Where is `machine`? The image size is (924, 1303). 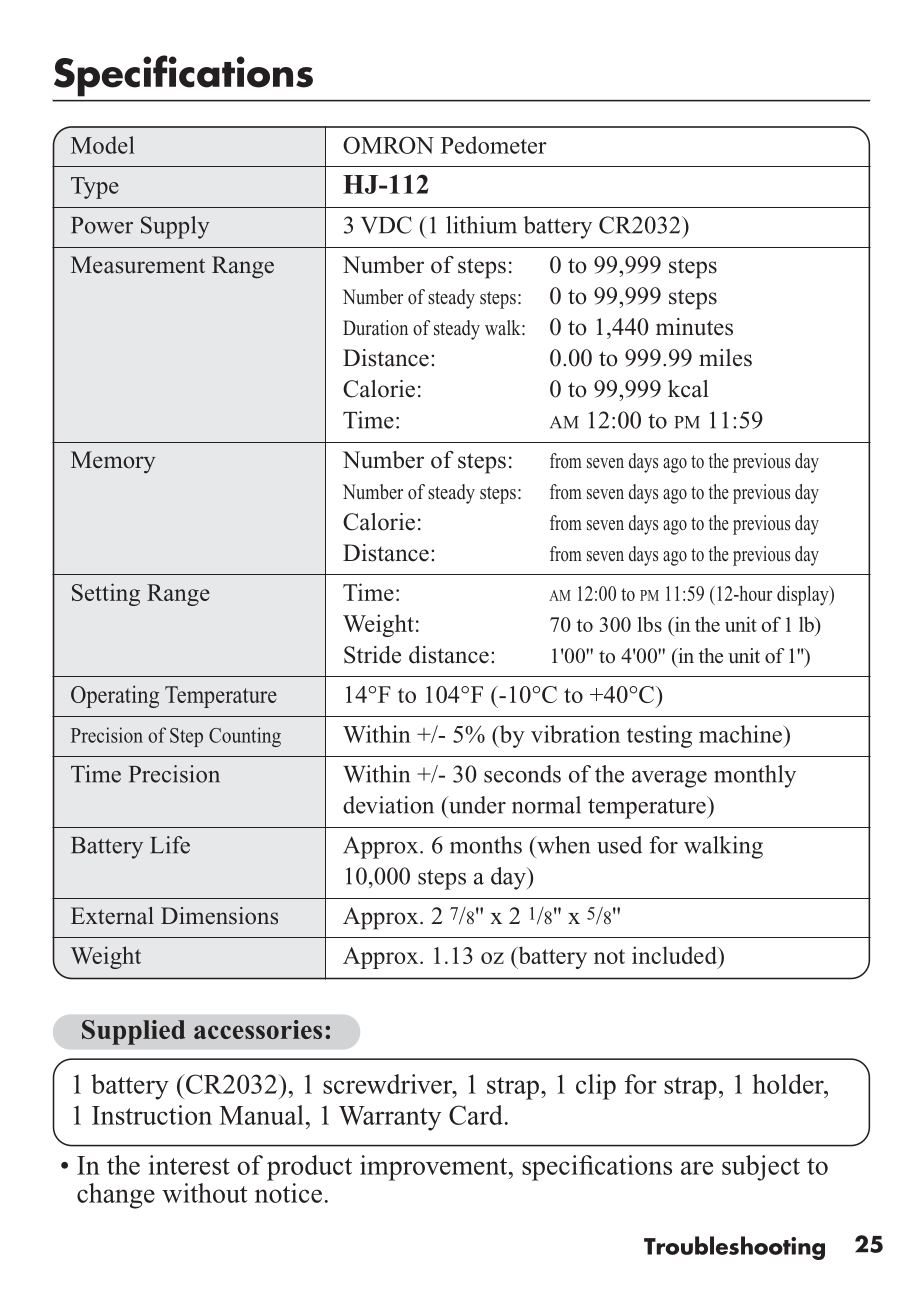
machine is located at coordinates (742, 734).
